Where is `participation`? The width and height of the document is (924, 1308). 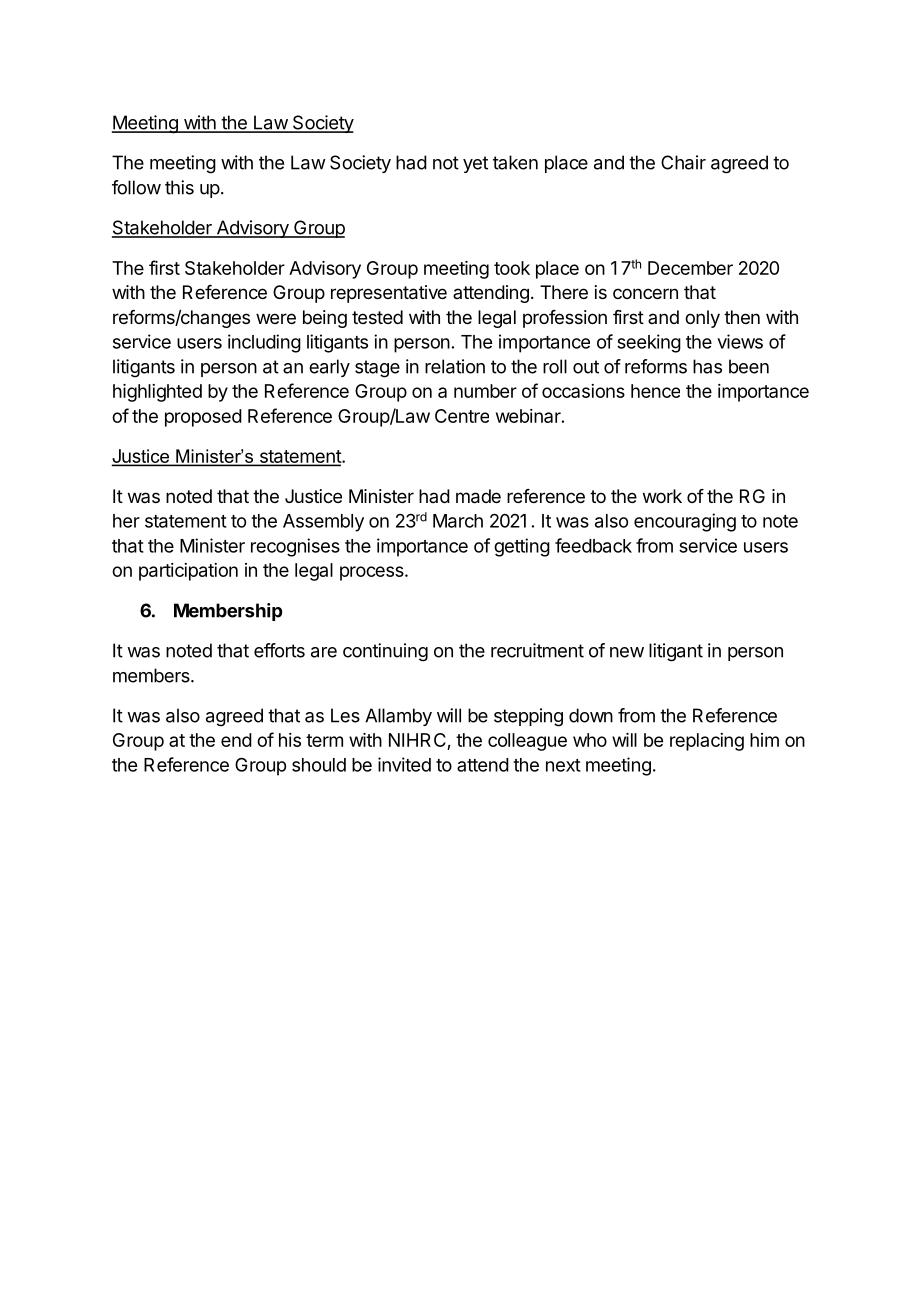
participation is located at coordinates (188, 572).
